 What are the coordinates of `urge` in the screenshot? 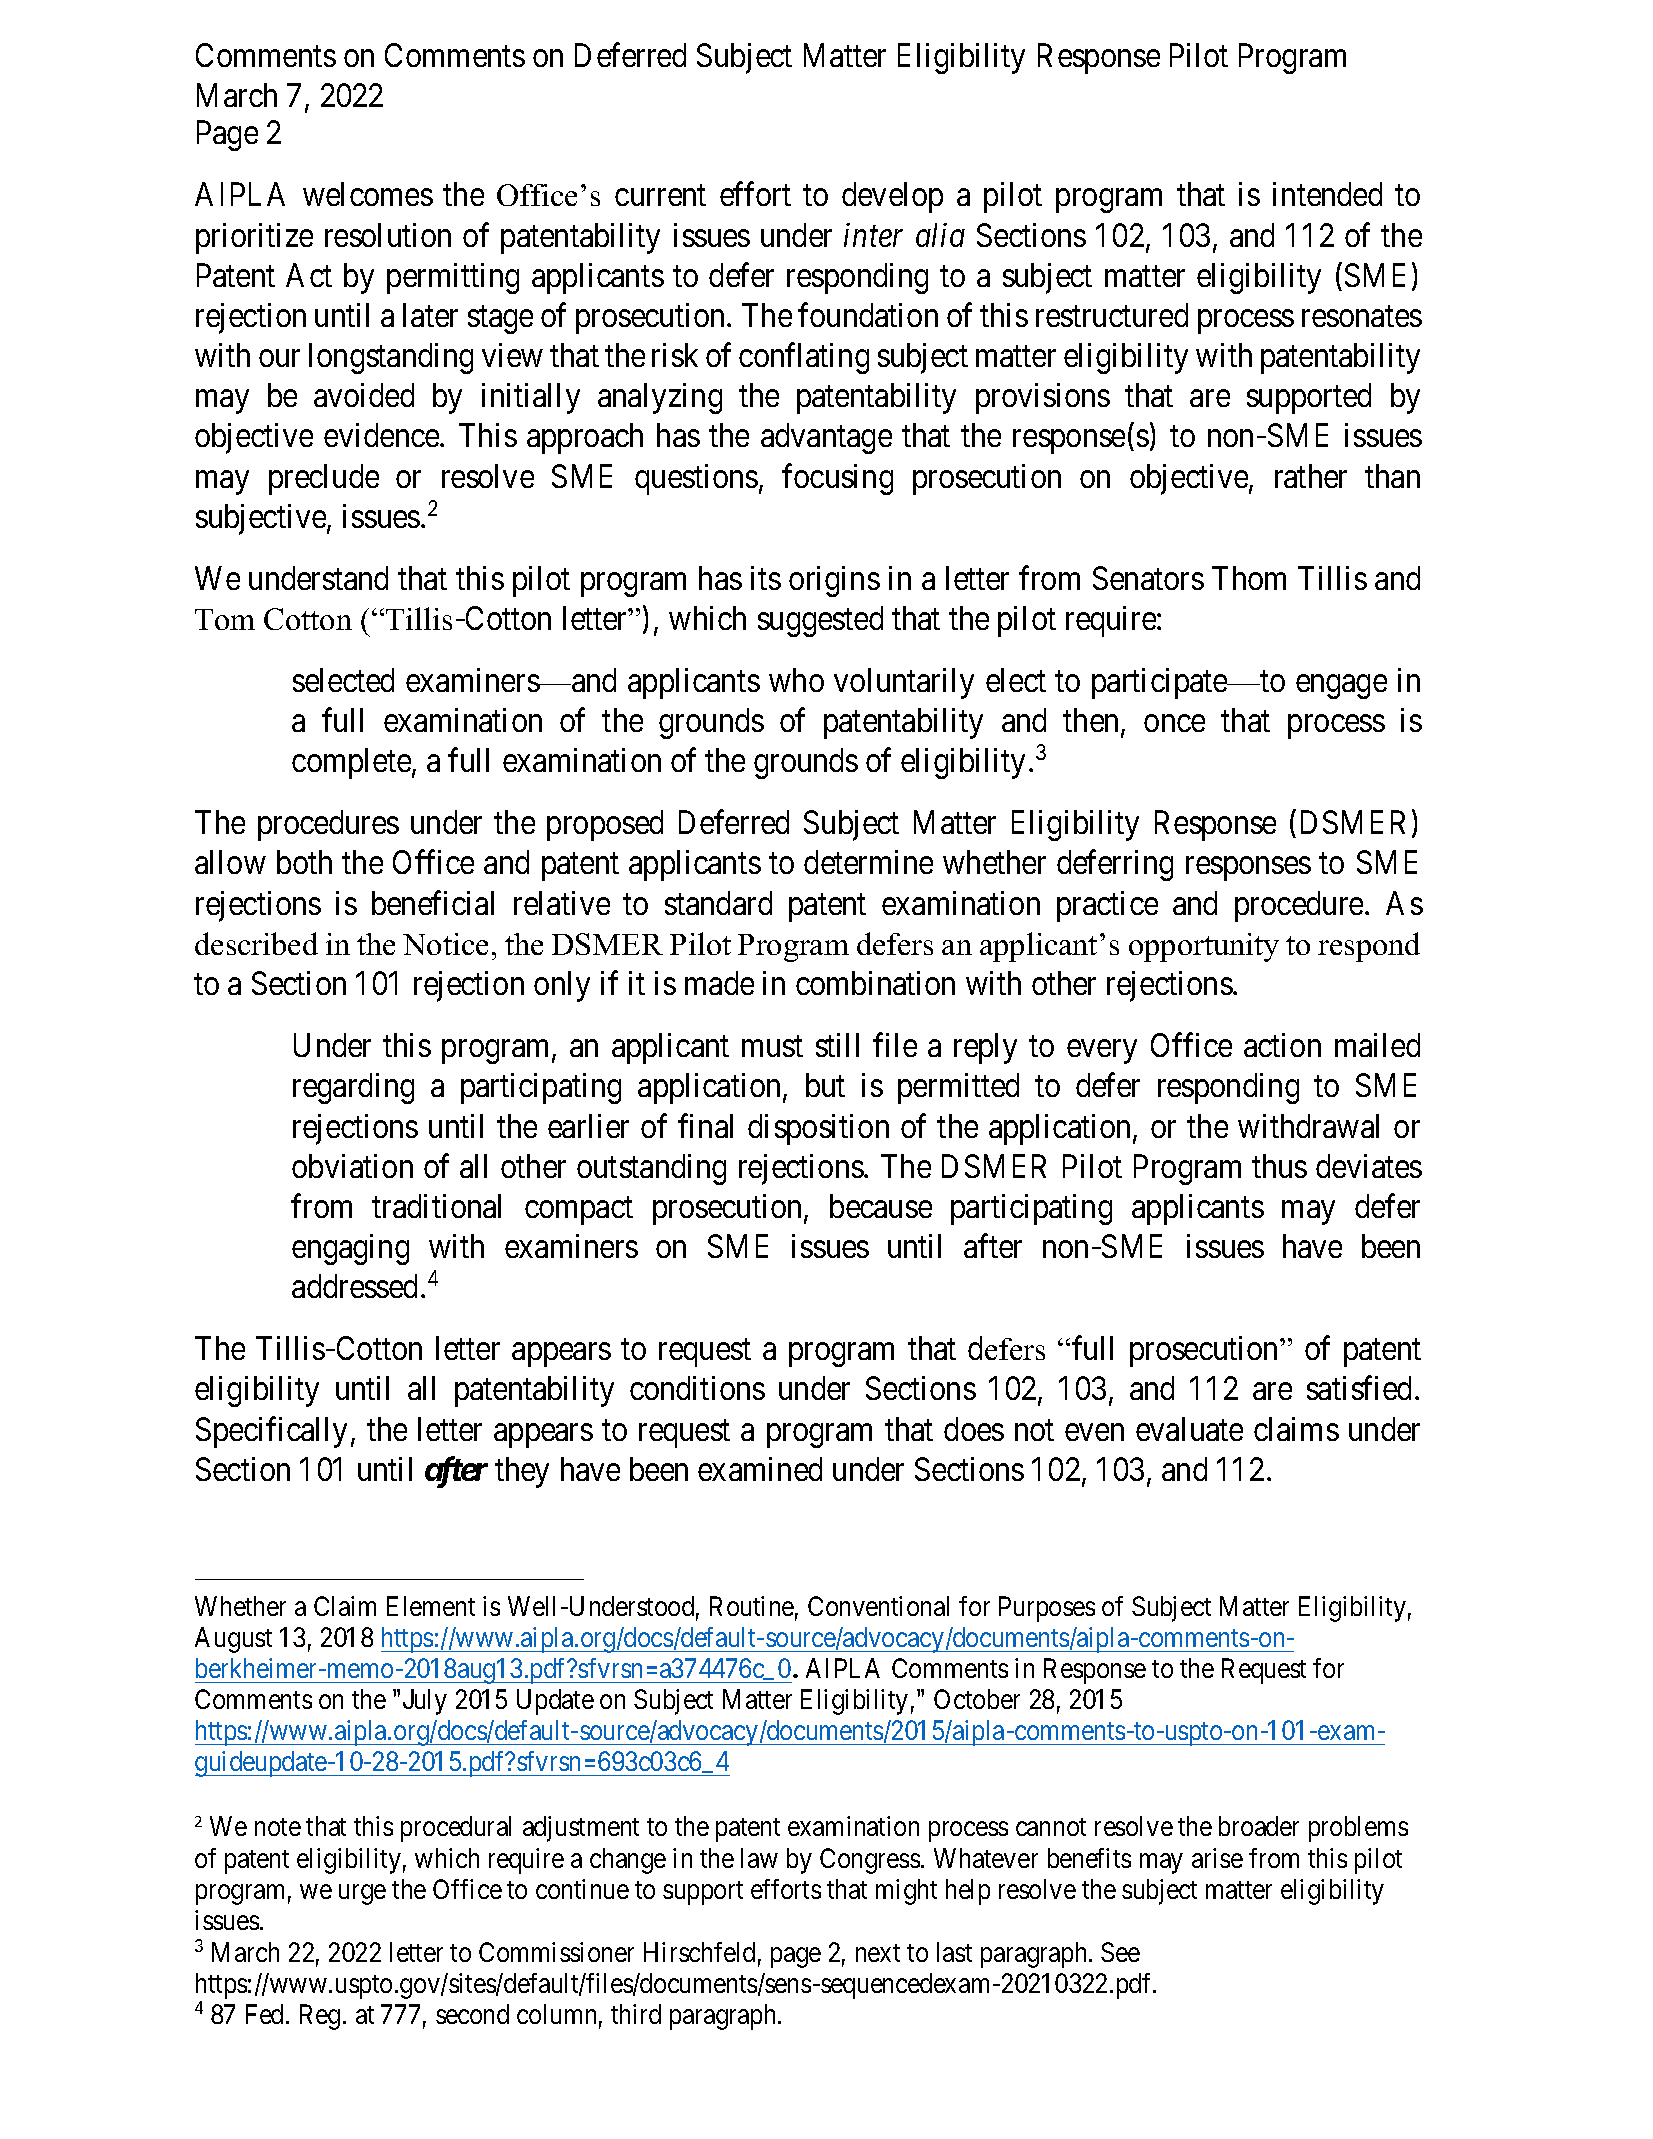 It's located at (362, 1895).
